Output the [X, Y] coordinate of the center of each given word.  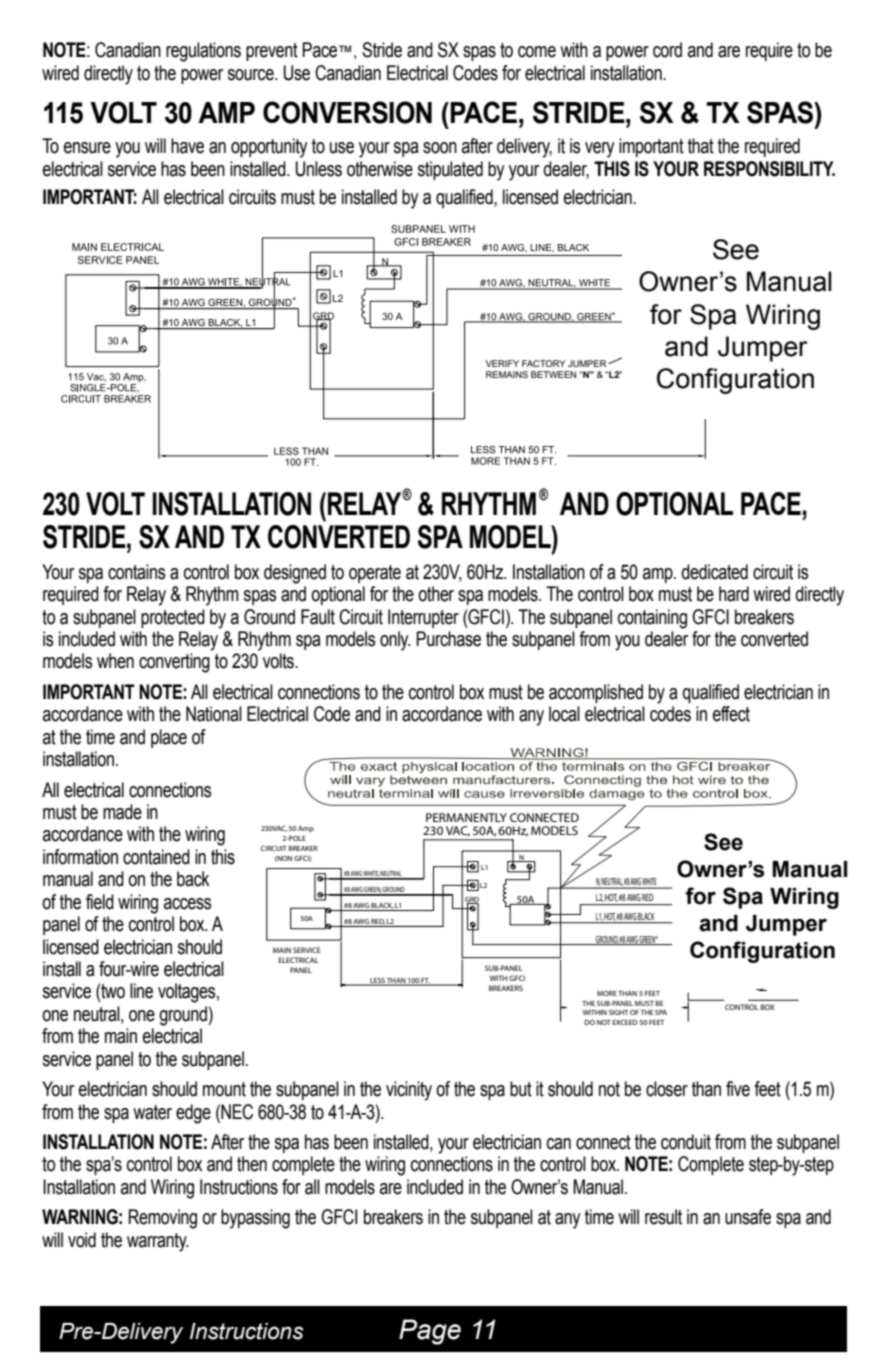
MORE [607, 993]
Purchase [448, 639]
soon [440, 148]
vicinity [409, 1091]
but [521, 1089]
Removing [162, 1219]
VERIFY [502, 363]
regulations [203, 52]
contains [137, 572]
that [701, 146]
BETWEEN [553, 374]
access [188, 904]
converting [174, 663]
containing [652, 619]
